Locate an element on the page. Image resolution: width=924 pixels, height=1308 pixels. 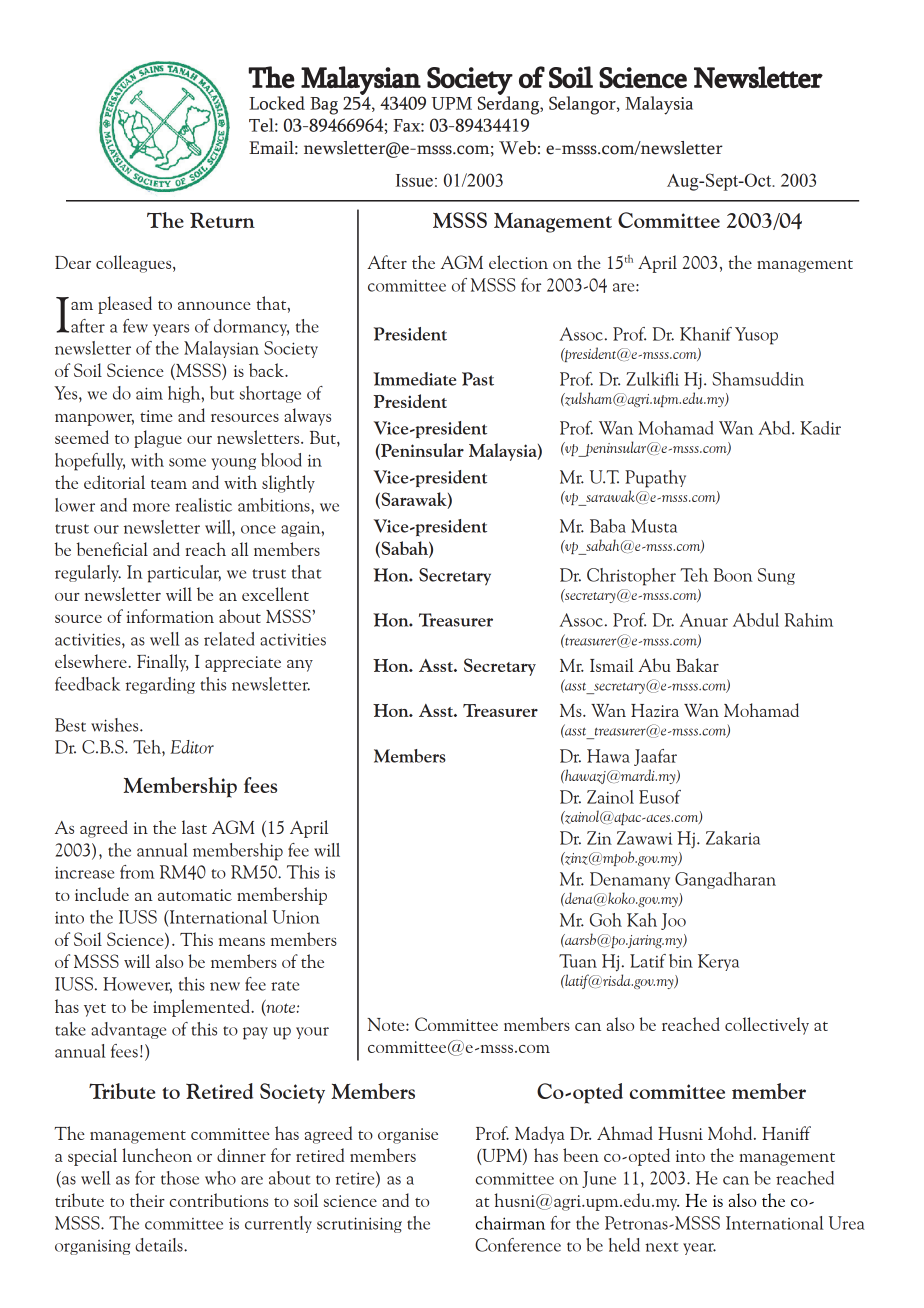
Selangor is located at coordinates (583, 105).
